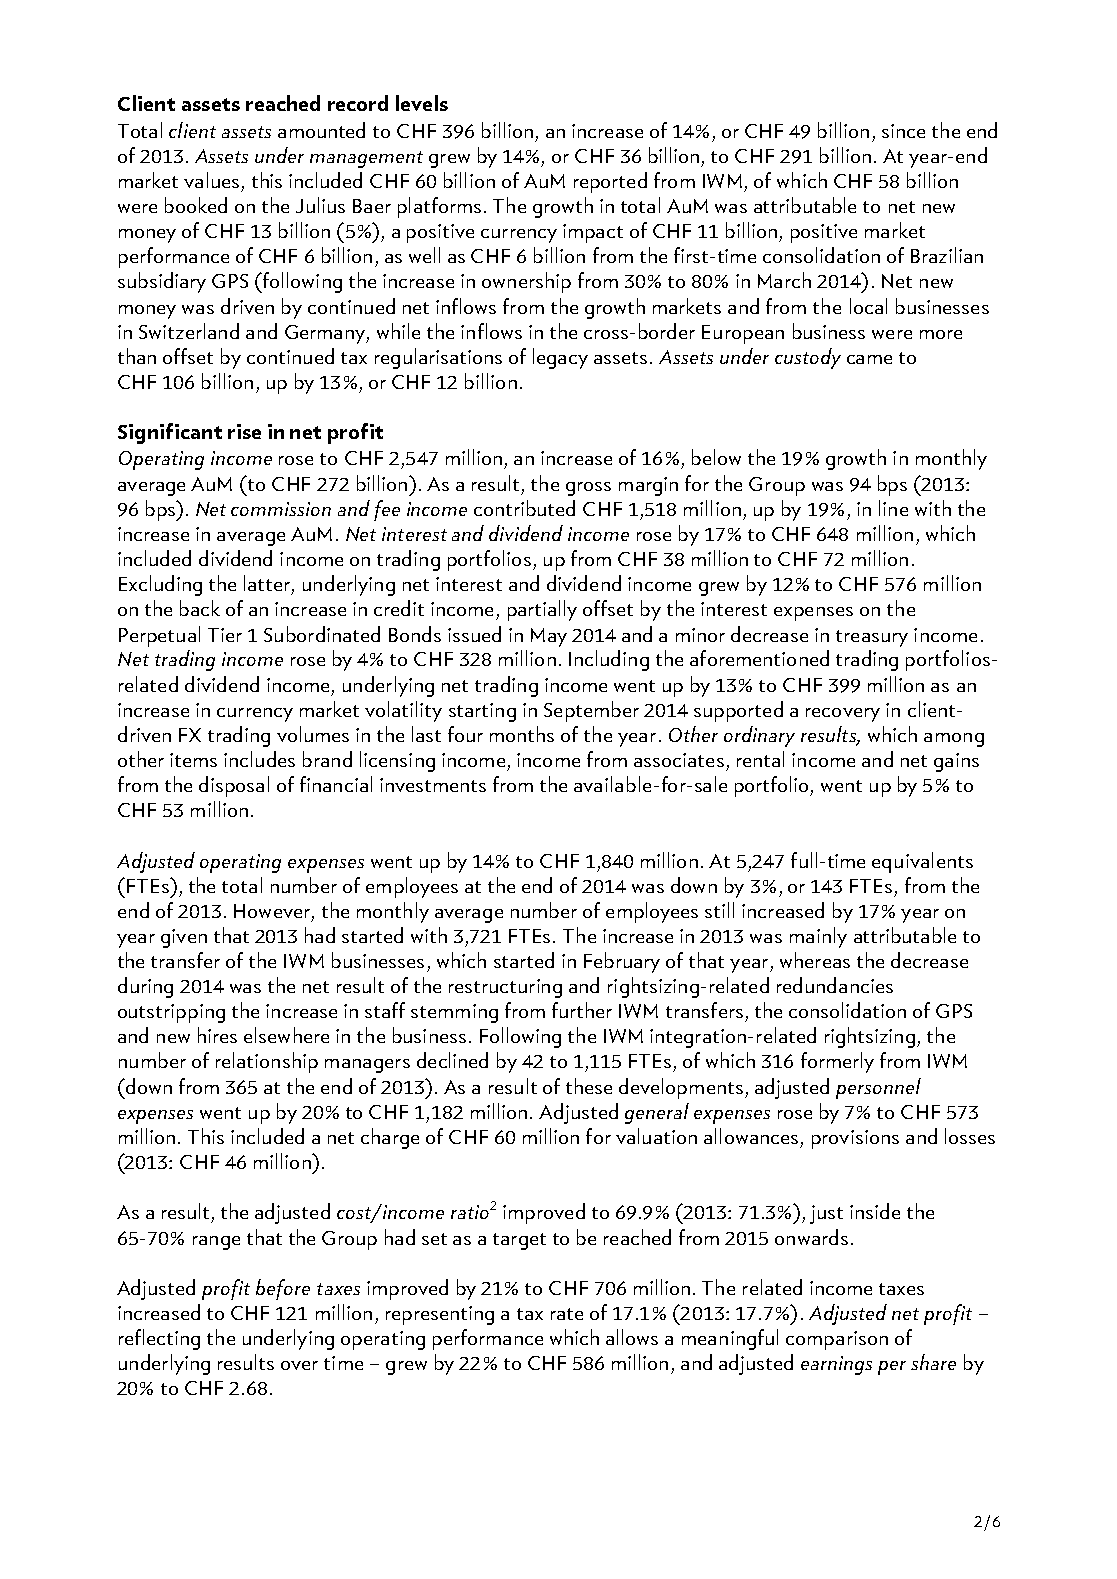 The image size is (1117, 1579). What do you see at coordinates (281, 509) in the screenshot?
I see `commission` at bounding box center [281, 509].
